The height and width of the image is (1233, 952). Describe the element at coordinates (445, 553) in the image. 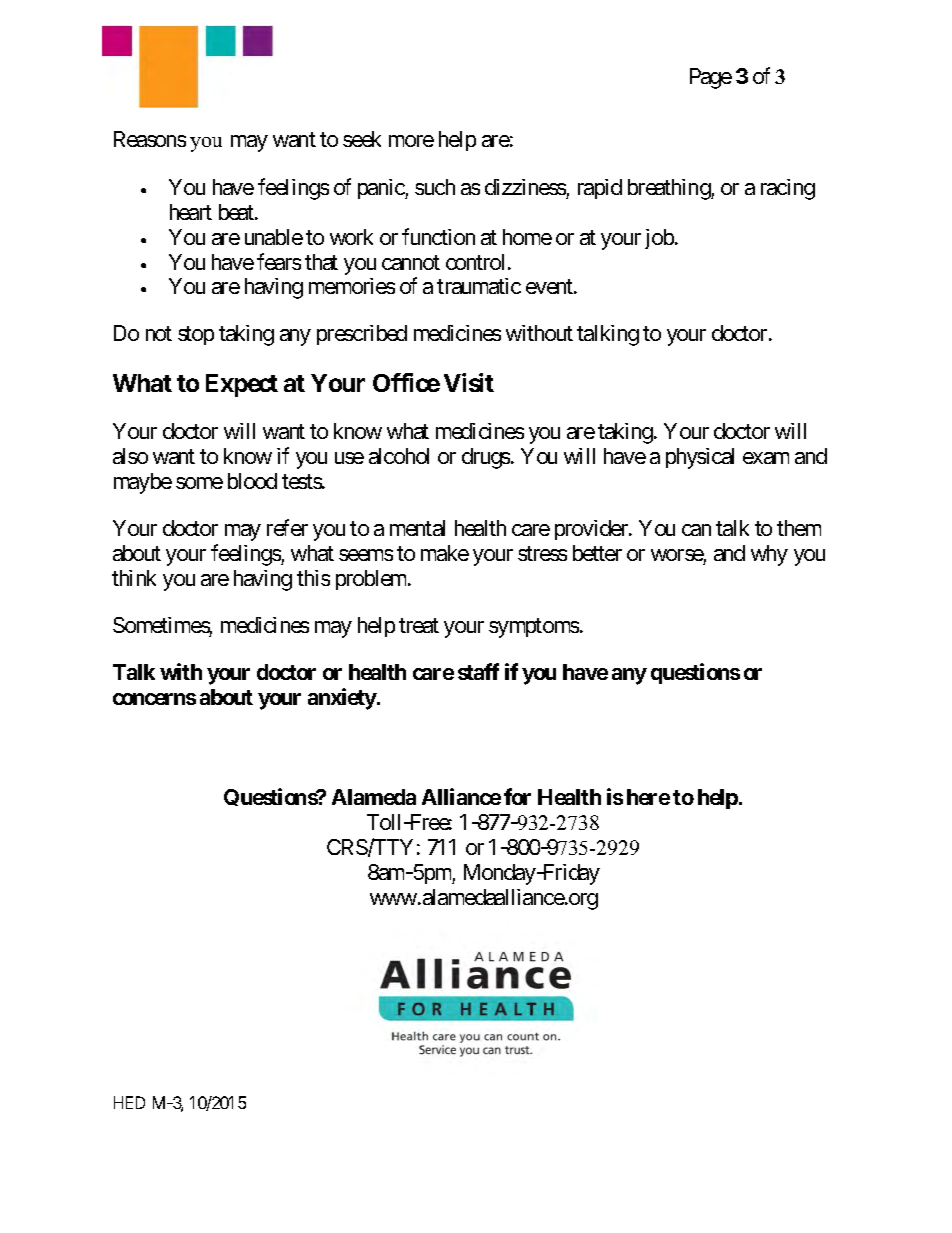

I see `make` at that location.
